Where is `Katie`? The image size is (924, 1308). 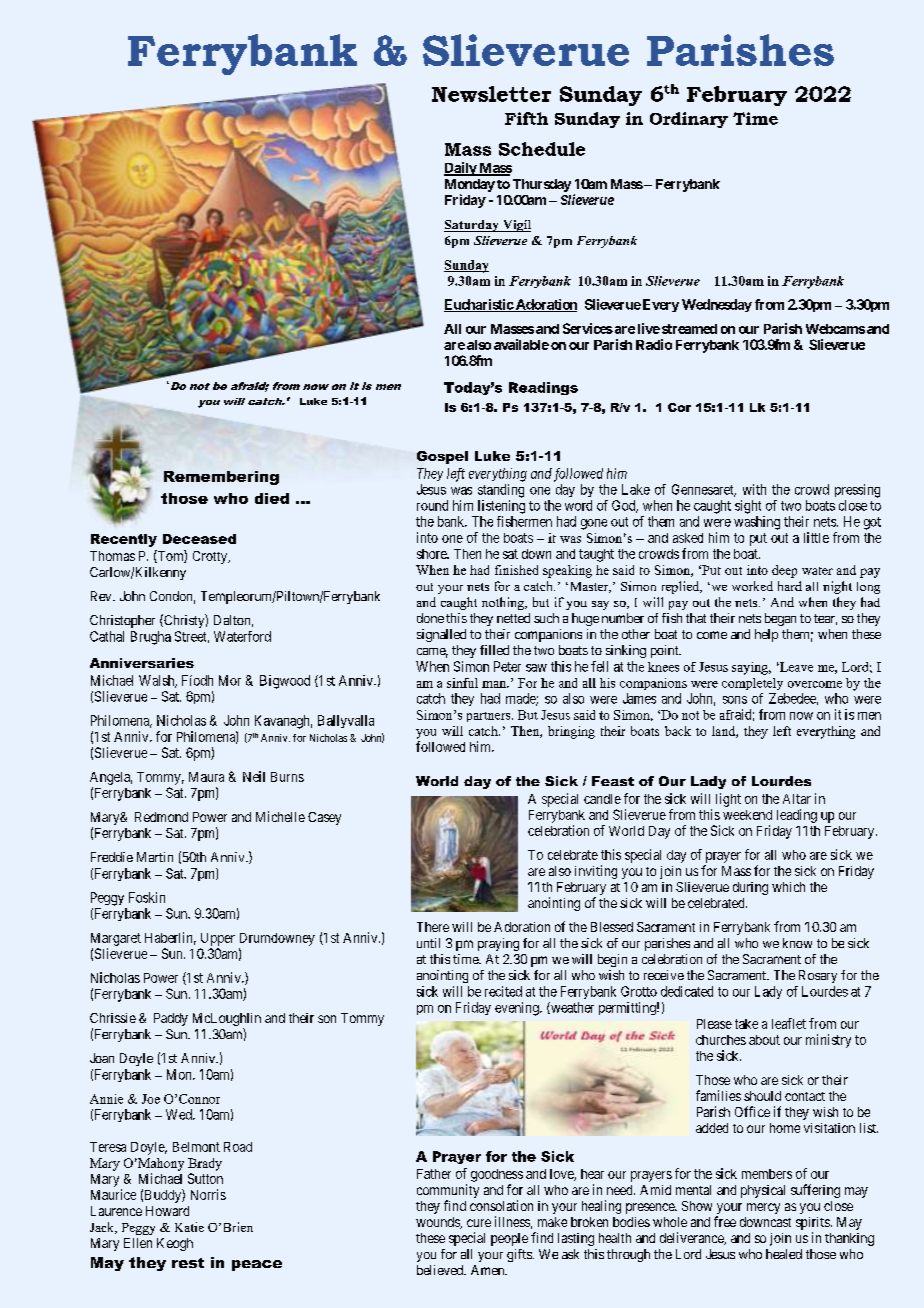
Katie is located at coordinates (189, 1227).
